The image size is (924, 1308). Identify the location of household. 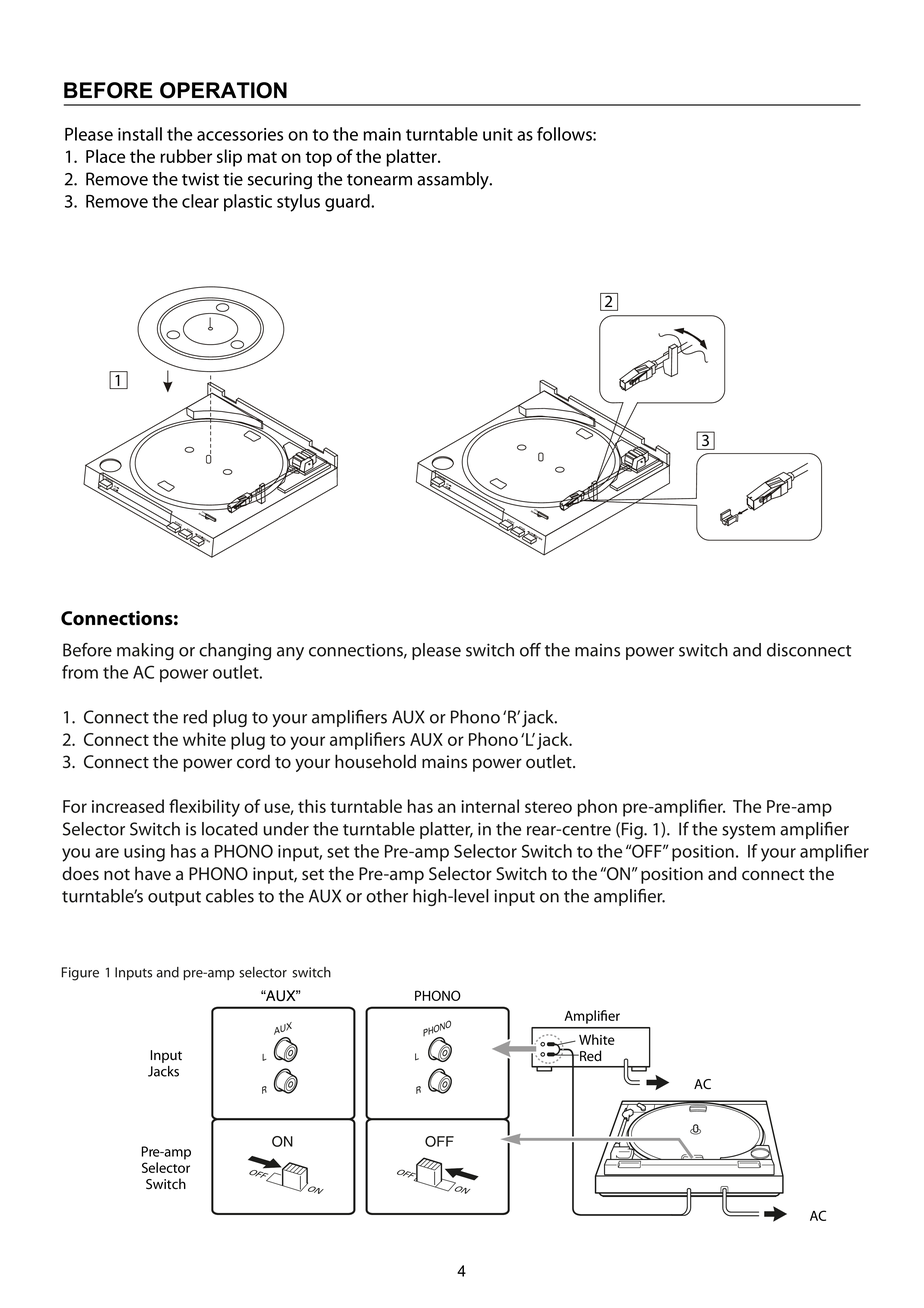
(375, 761).
